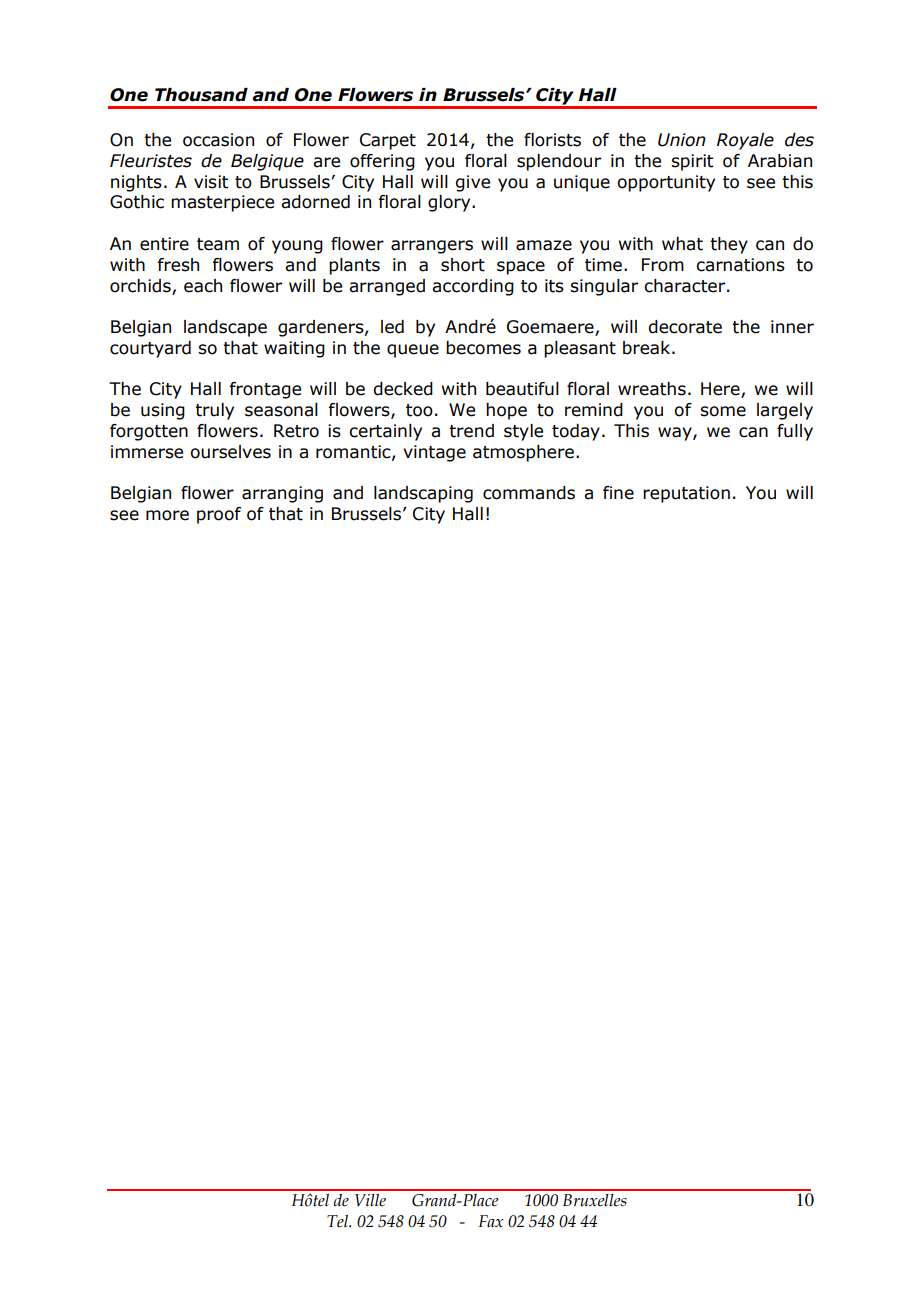  What do you see at coordinates (745, 141) in the image?
I see `Royale` at bounding box center [745, 141].
